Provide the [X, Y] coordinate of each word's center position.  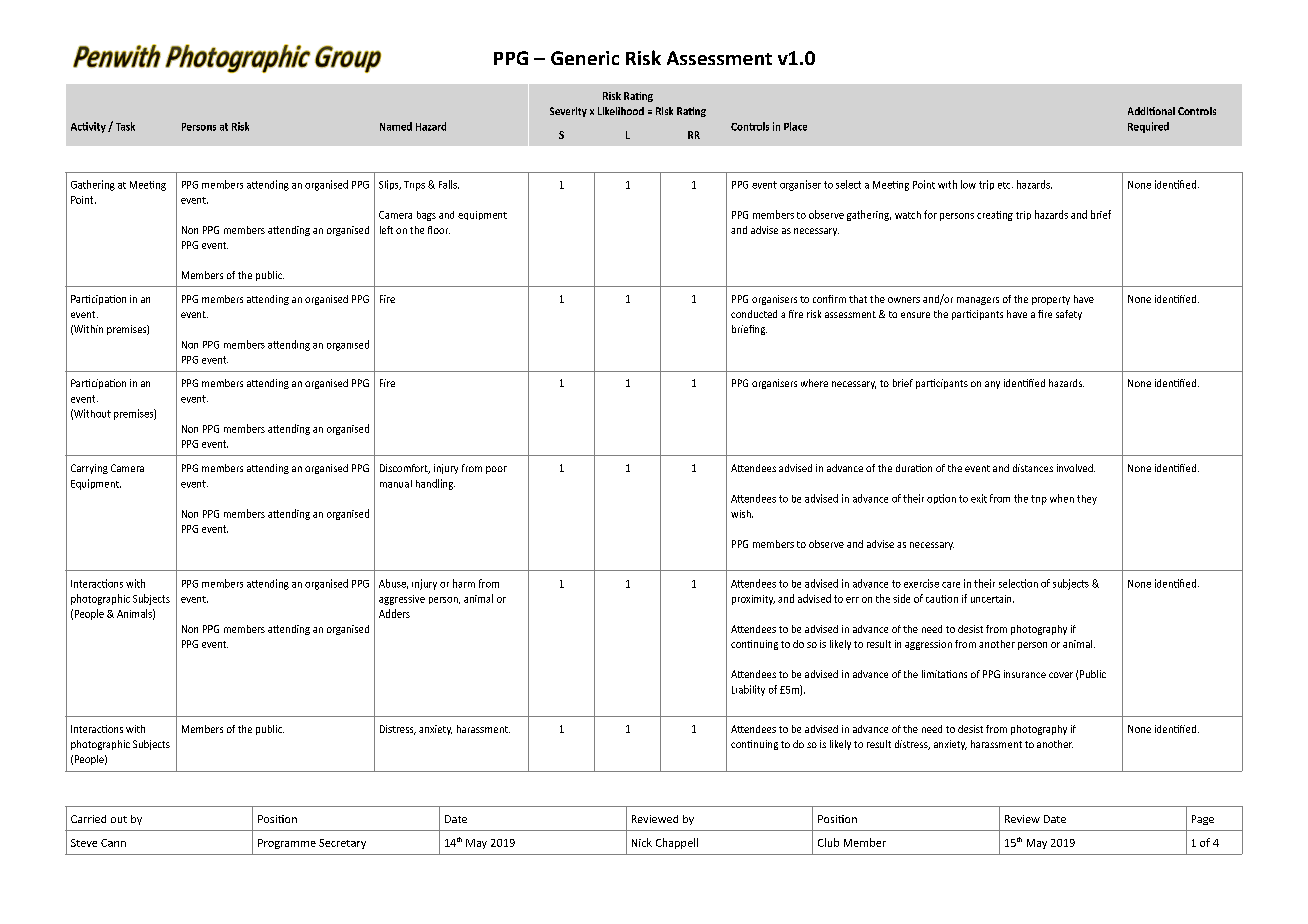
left [386, 230]
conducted [754, 314]
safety [1069, 315]
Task [125, 126]
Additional [1151, 111]
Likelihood [621, 111]
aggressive [402, 600]
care [951, 585]
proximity [753, 600]
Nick [642, 842]
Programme [287, 844]
